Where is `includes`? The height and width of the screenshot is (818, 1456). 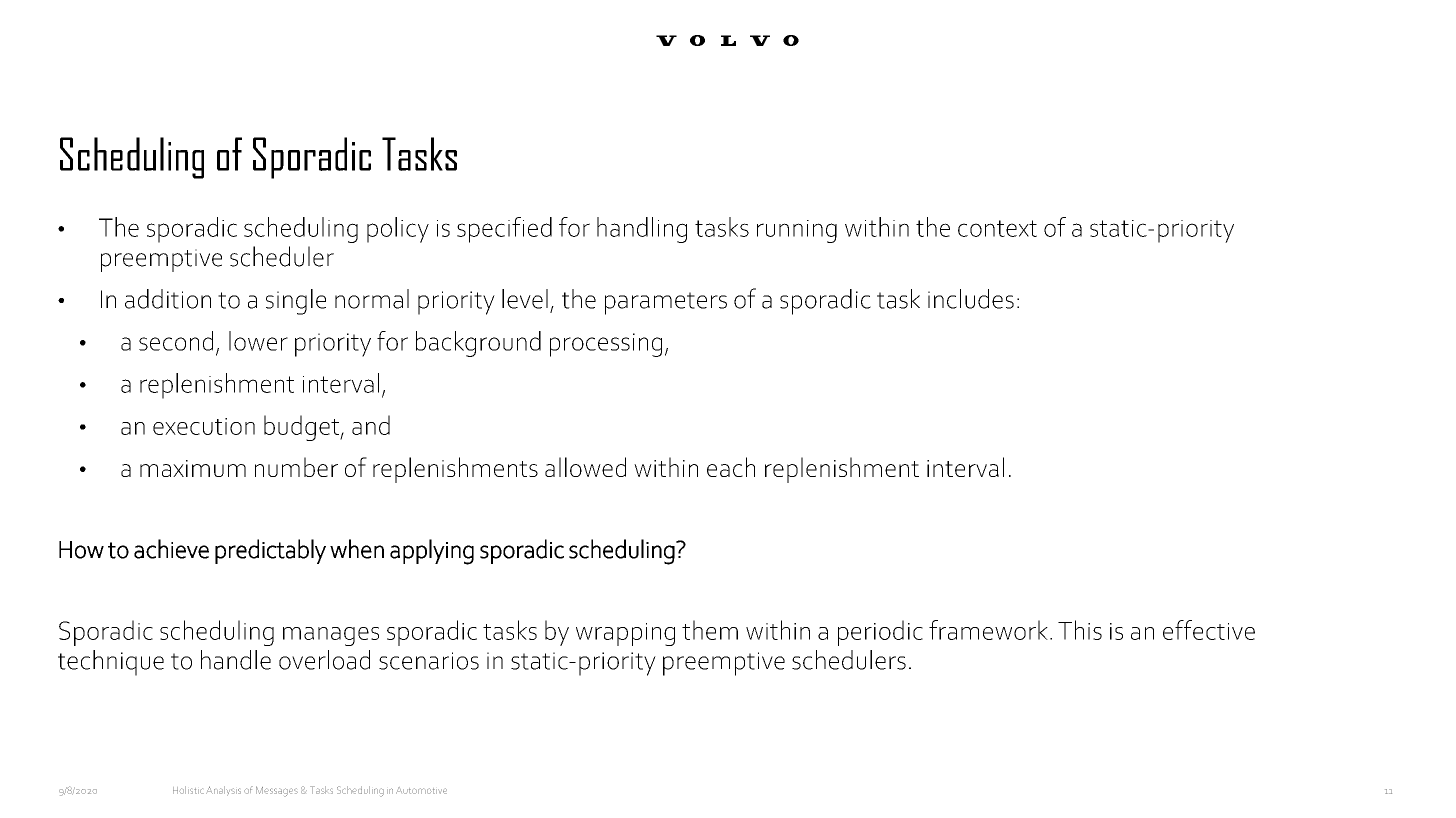
includes is located at coordinates (971, 299).
